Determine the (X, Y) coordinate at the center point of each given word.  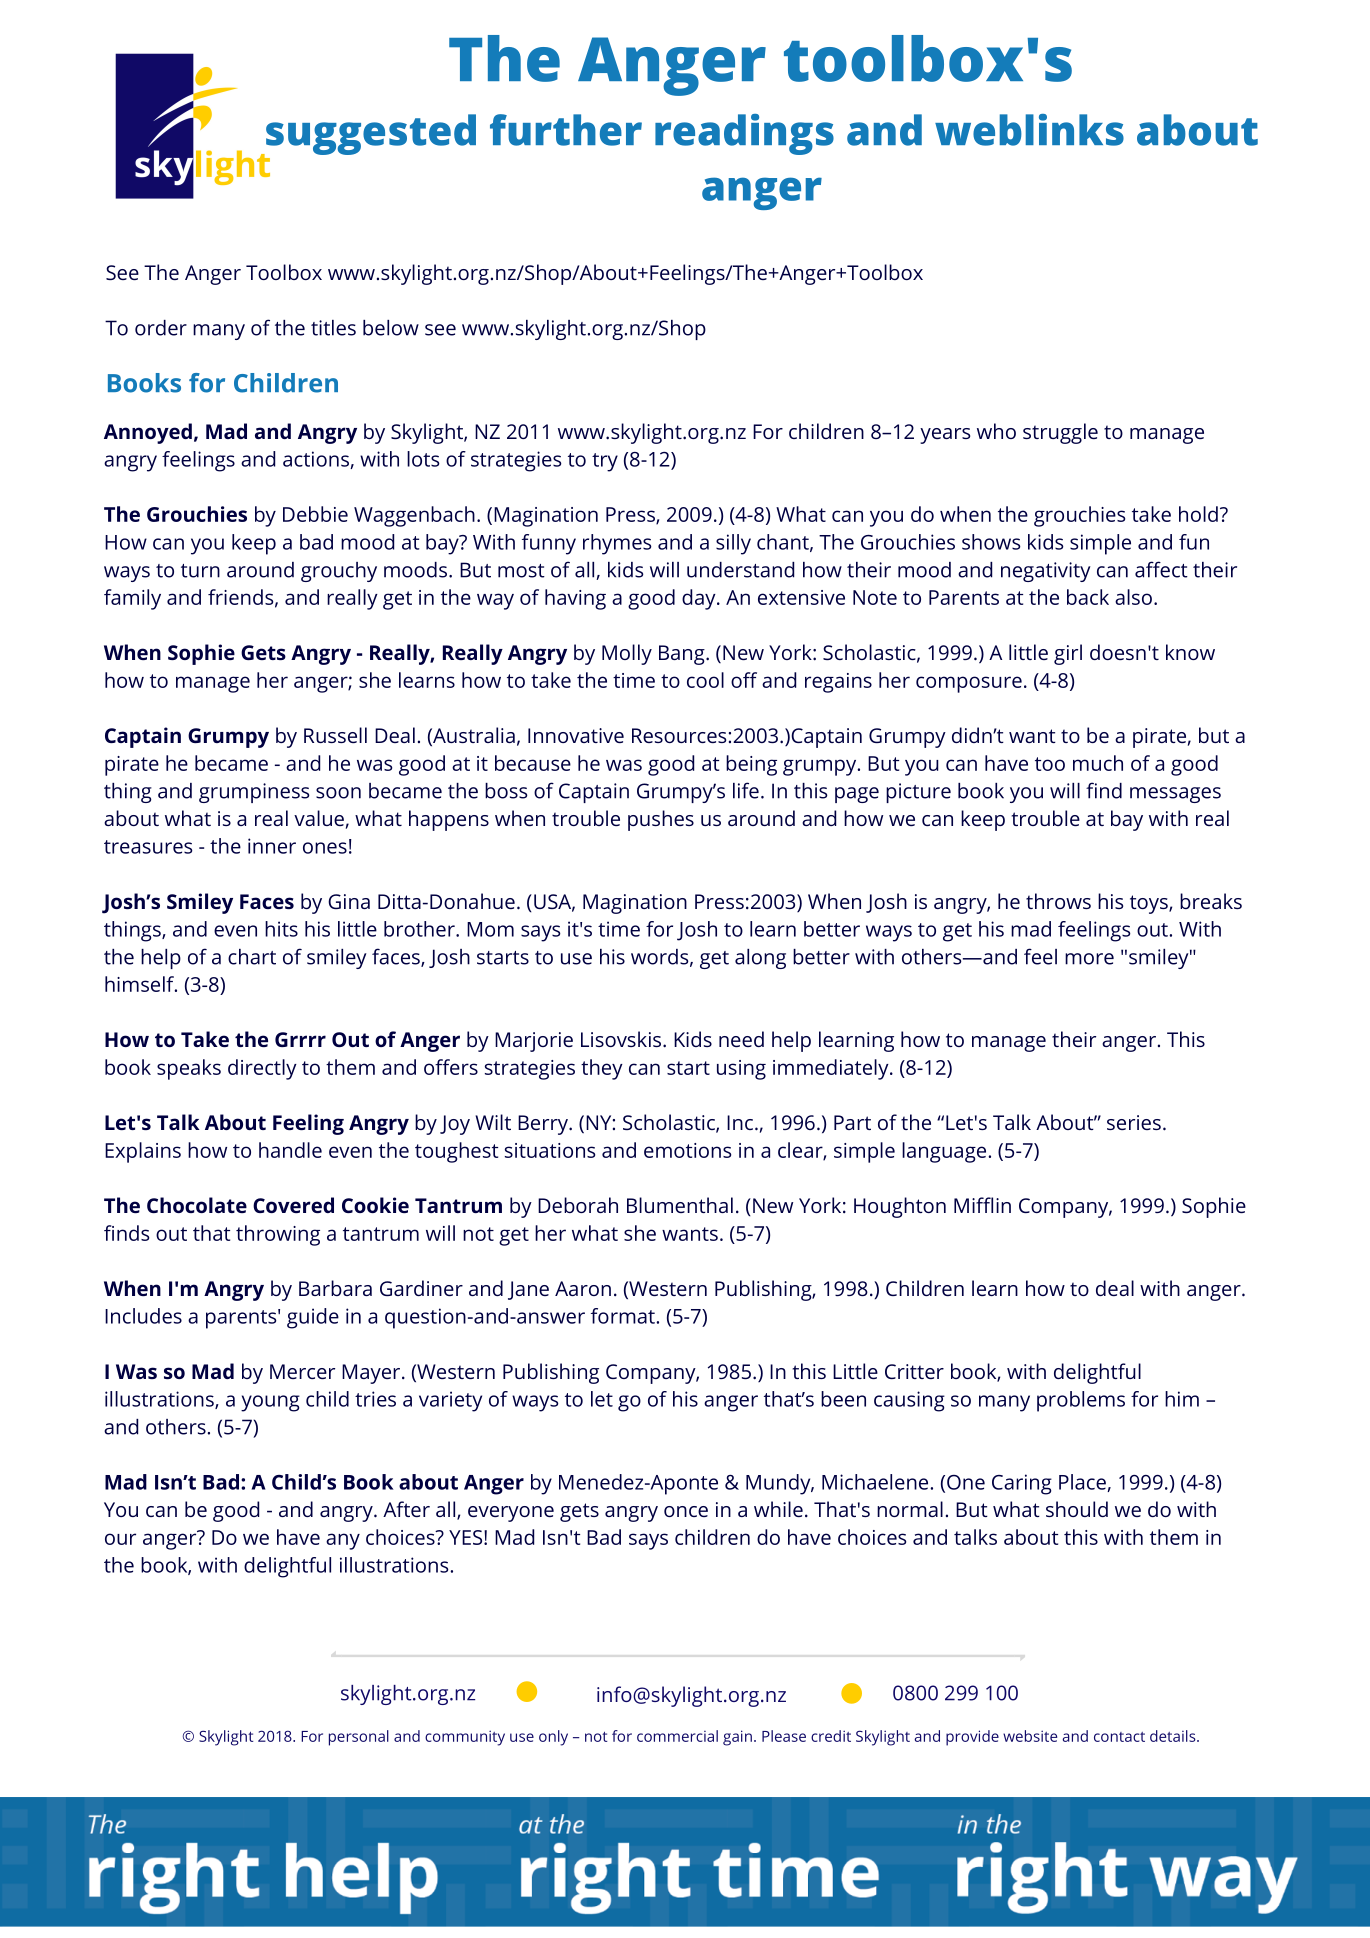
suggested (370, 135)
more (1089, 959)
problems (1081, 1401)
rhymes (617, 544)
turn (200, 571)
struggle (1060, 433)
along (760, 959)
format (624, 1316)
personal (359, 1738)
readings (744, 134)
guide (313, 1318)
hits (281, 929)
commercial (677, 1736)
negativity (1046, 572)
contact (1119, 1737)
